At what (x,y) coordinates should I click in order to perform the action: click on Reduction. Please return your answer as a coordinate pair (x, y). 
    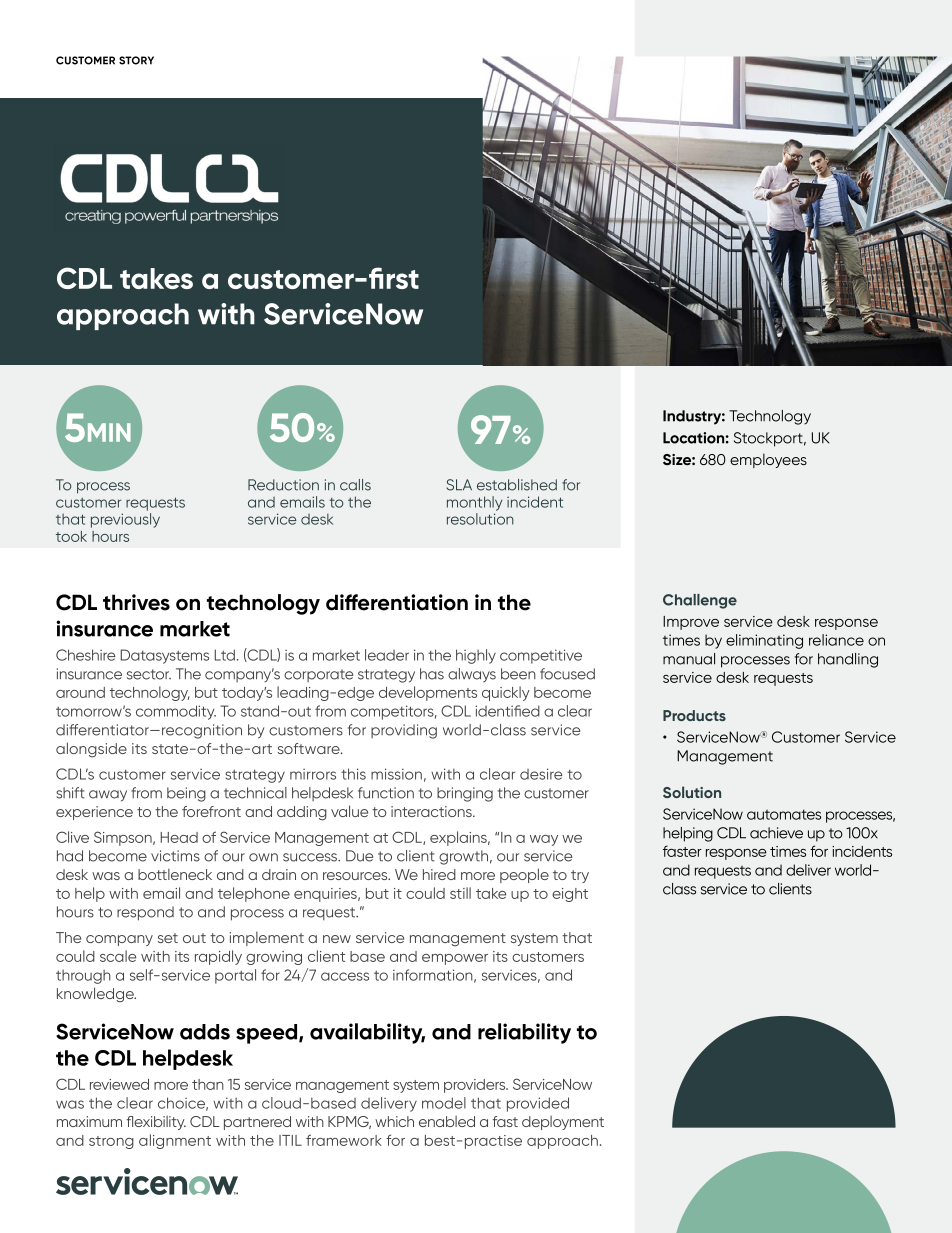
    Looking at the image, I should click on (283, 485).
